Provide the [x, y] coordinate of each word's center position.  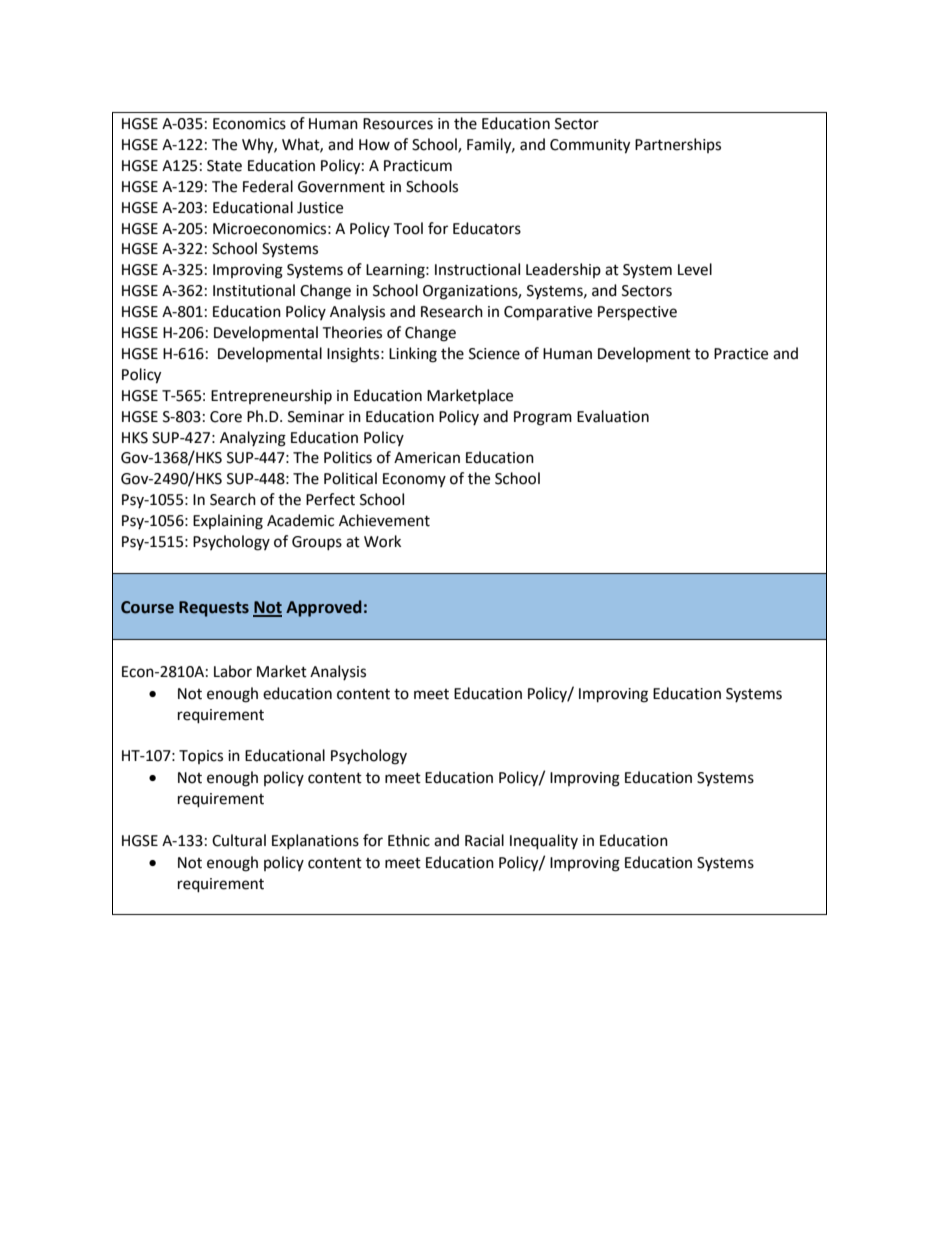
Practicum [418, 166]
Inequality [544, 842]
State [224, 166]
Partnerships [678, 145]
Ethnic [409, 840]
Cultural [239, 840]
